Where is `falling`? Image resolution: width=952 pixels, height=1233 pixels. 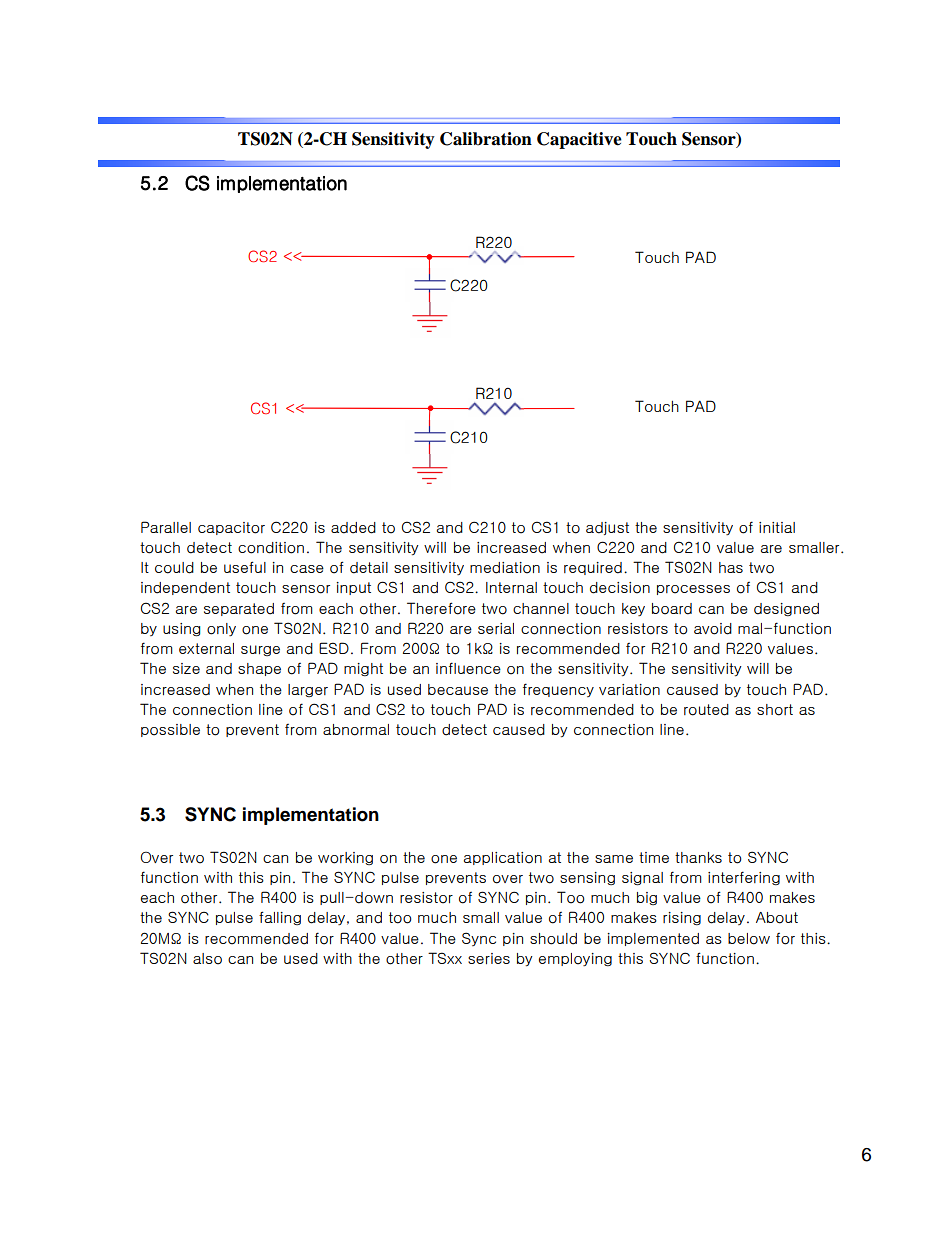
falling is located at coordinates (280, 918).
